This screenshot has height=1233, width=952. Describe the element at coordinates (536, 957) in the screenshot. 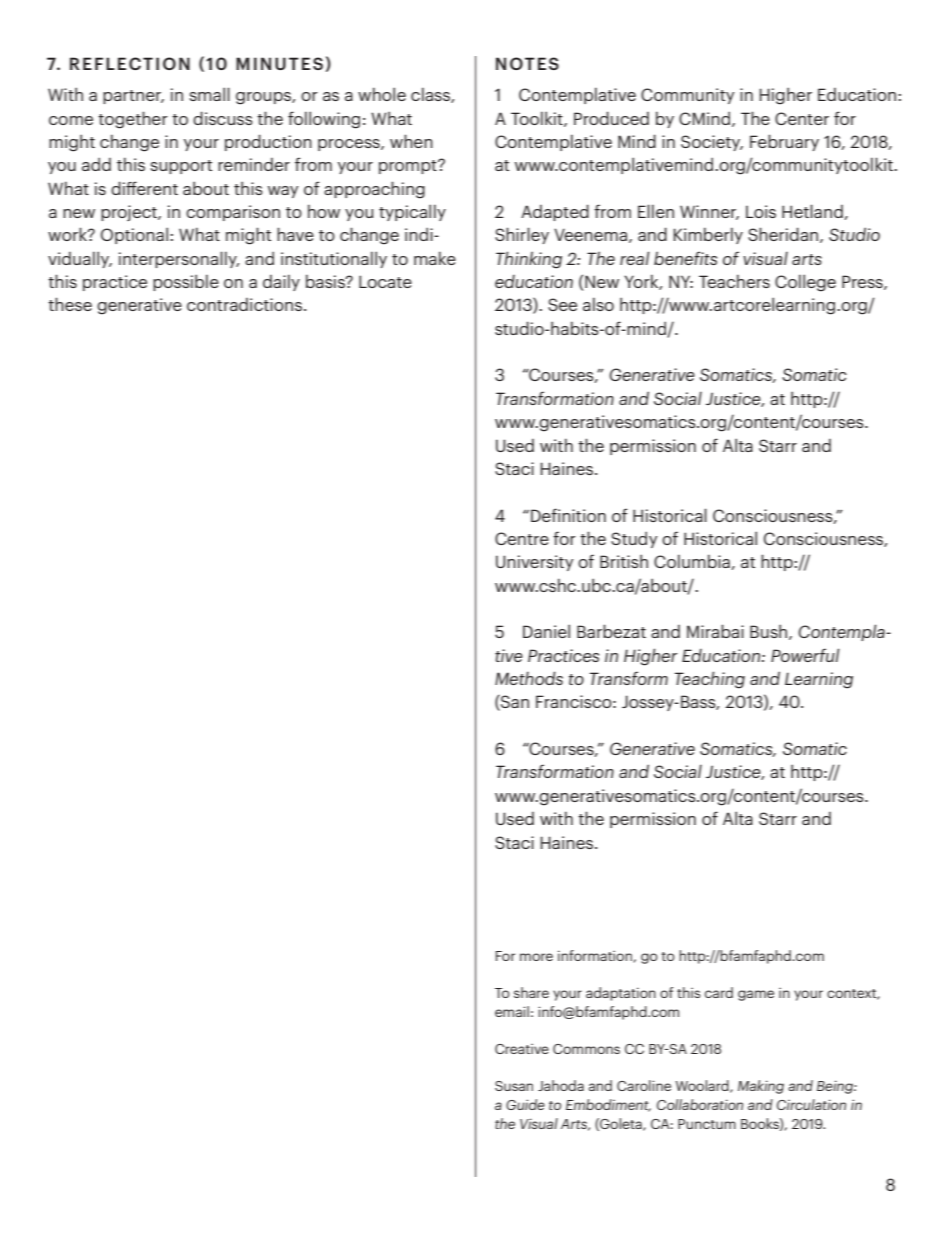

I see `more` at that location.
